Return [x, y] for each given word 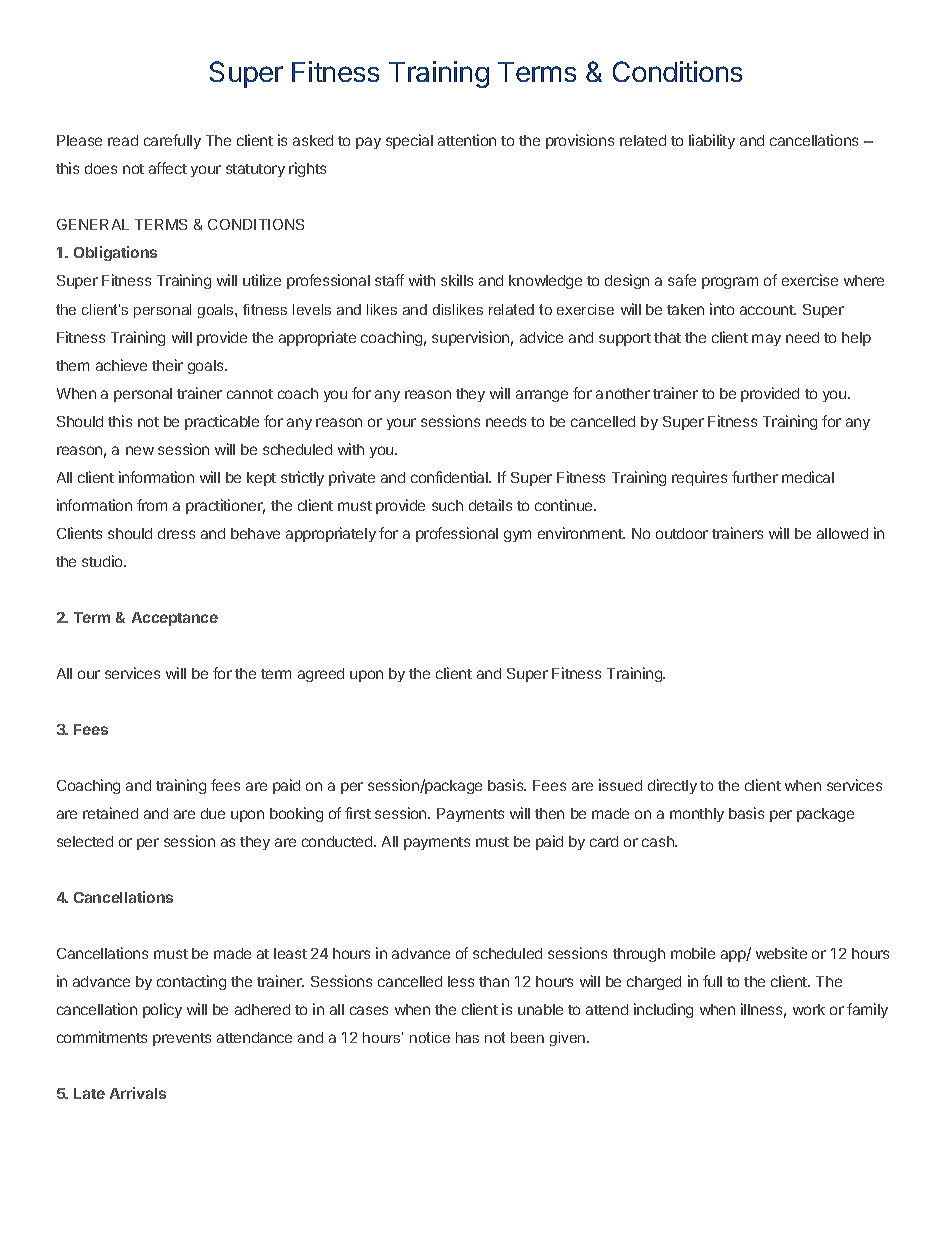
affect [168, 168]
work [809, 1009]
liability [712, 141]
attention [467, 140]
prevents [182, 1039]
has [467, 1037]
